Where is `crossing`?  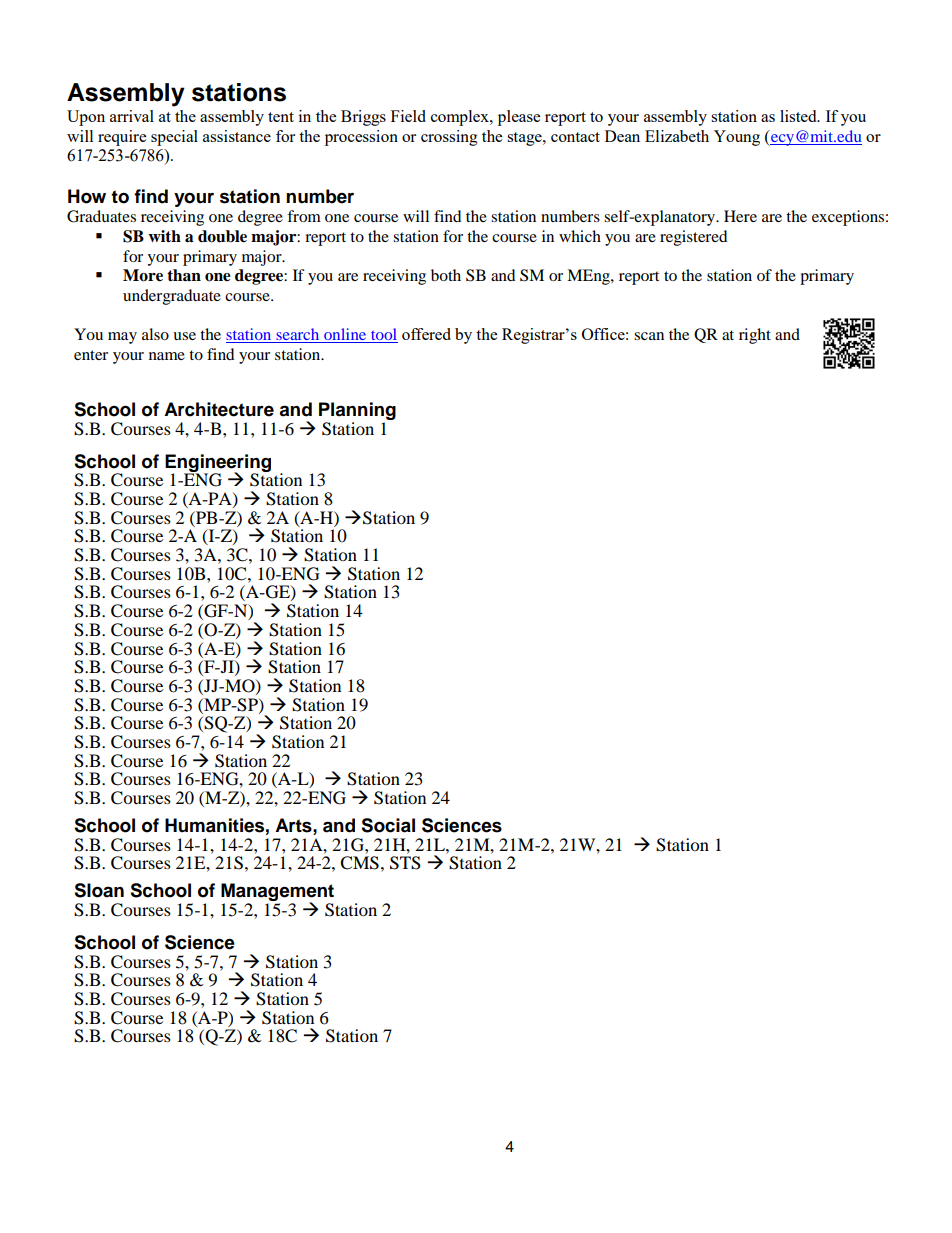 crossing is located at coordinates (449, 138).
